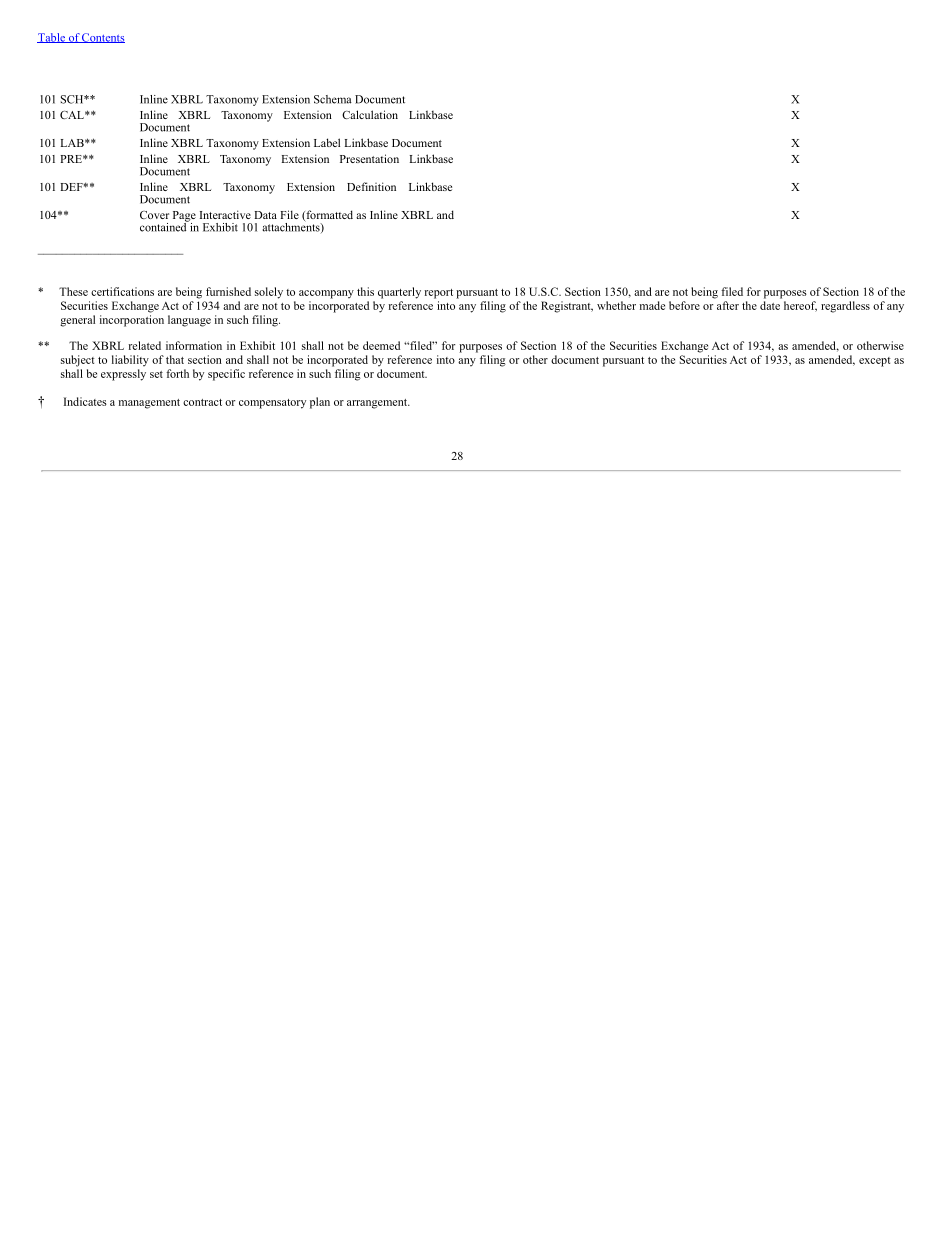 The width and height of the screenshot is (952, 1233). What do you see at coordinates (381, 345) in the screenshot?
I see `deemed` at bounding box center [381, 345].
